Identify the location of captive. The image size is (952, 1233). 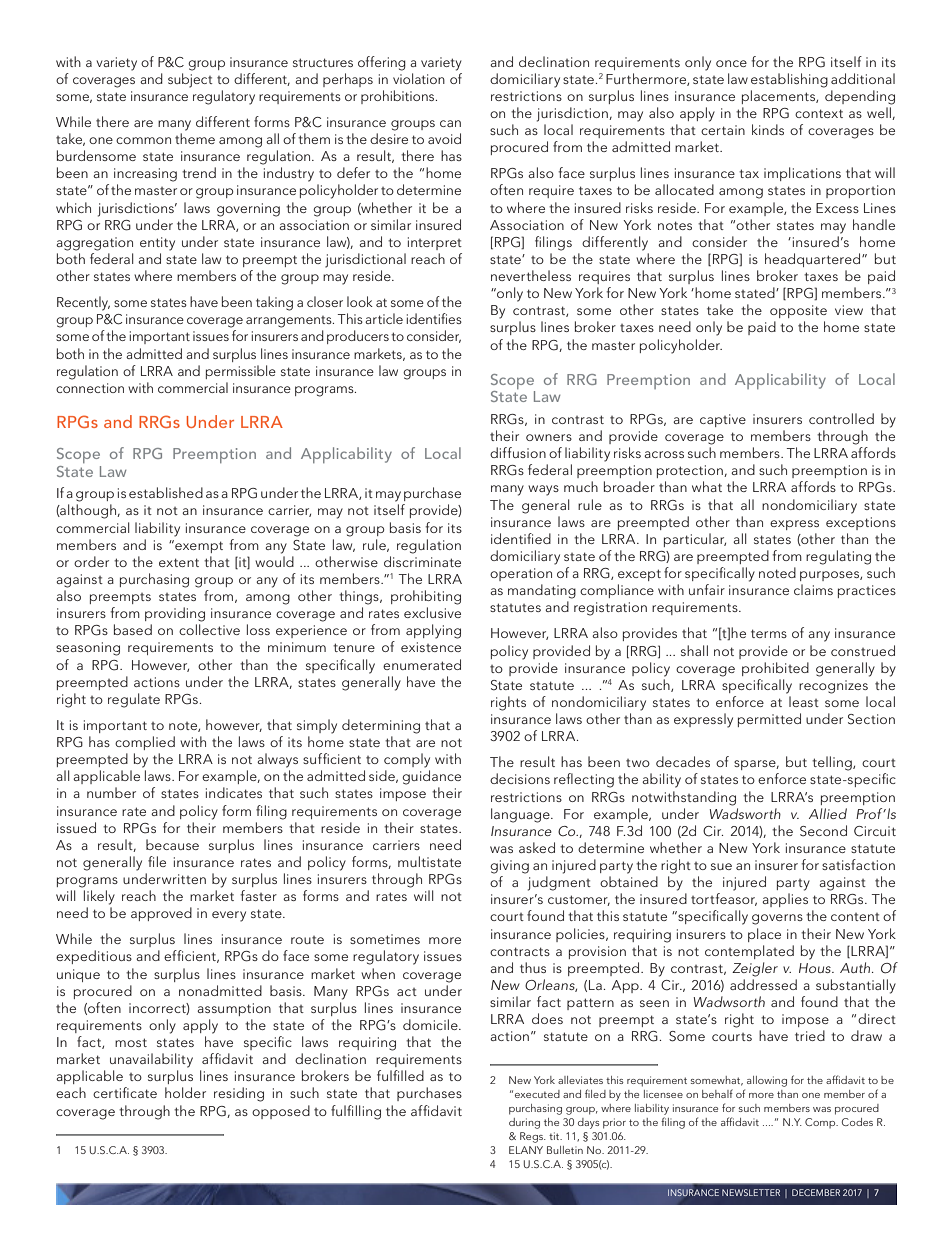
(723, 420).
